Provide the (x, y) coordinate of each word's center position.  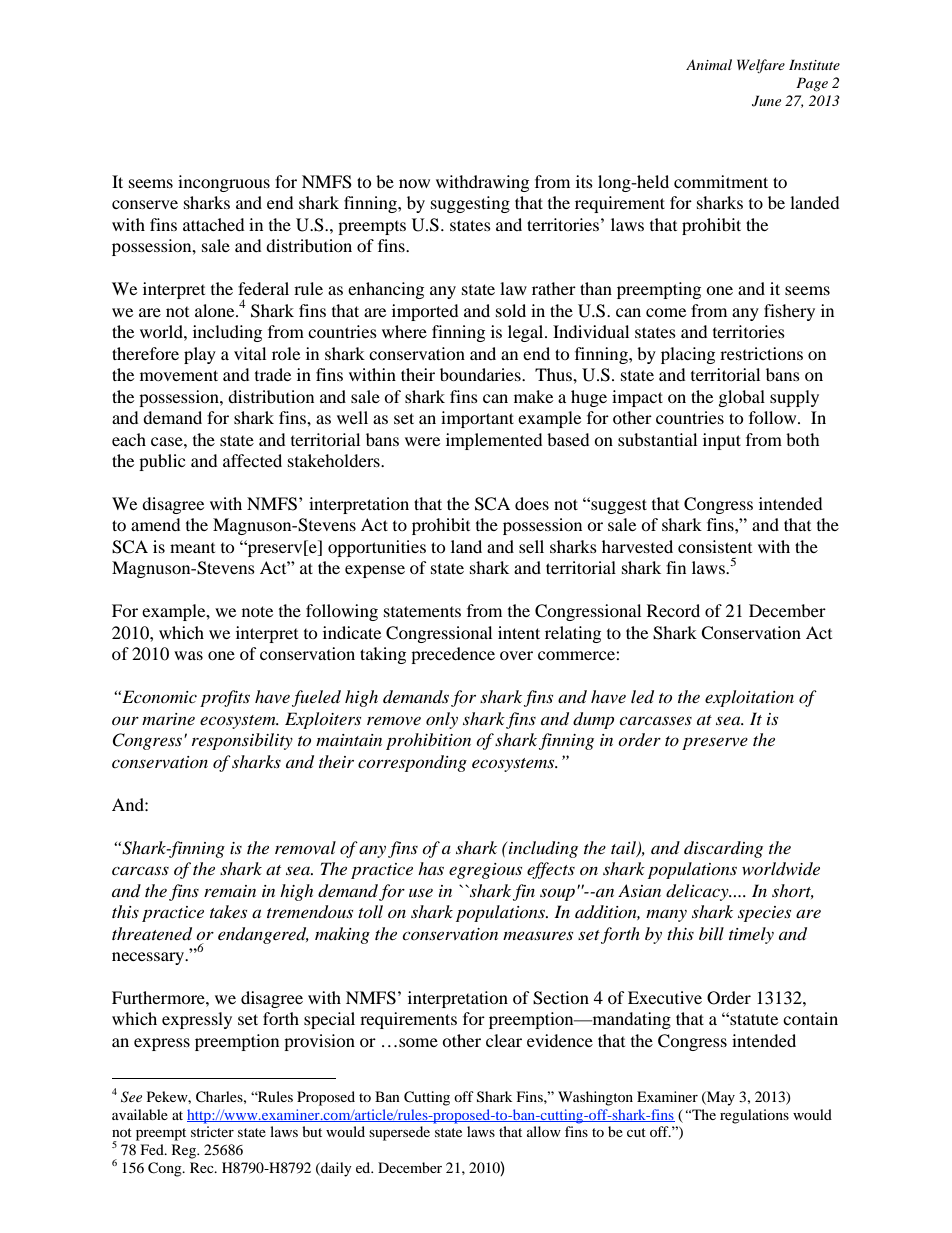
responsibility (242, 741)
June (766, 101)
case (168, 441)
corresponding (412, 763)
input (722, 441)
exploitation (749, 698)
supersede (399, 1133)
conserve (145, 204)
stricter (212, 1131)
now (414, 183)
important (477, 419)
